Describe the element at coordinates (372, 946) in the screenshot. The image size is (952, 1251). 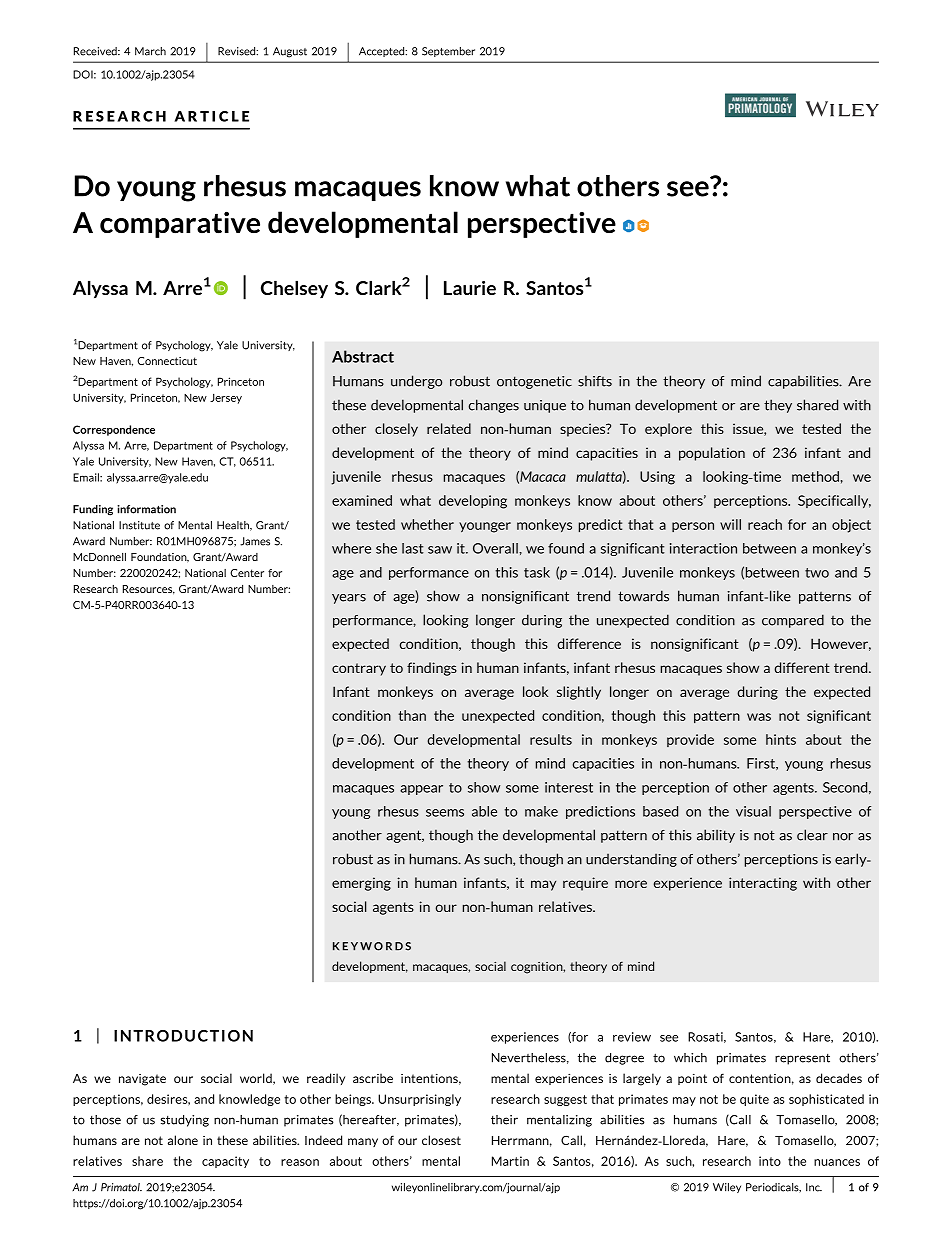
I see `KEYWORDS` at that location.
